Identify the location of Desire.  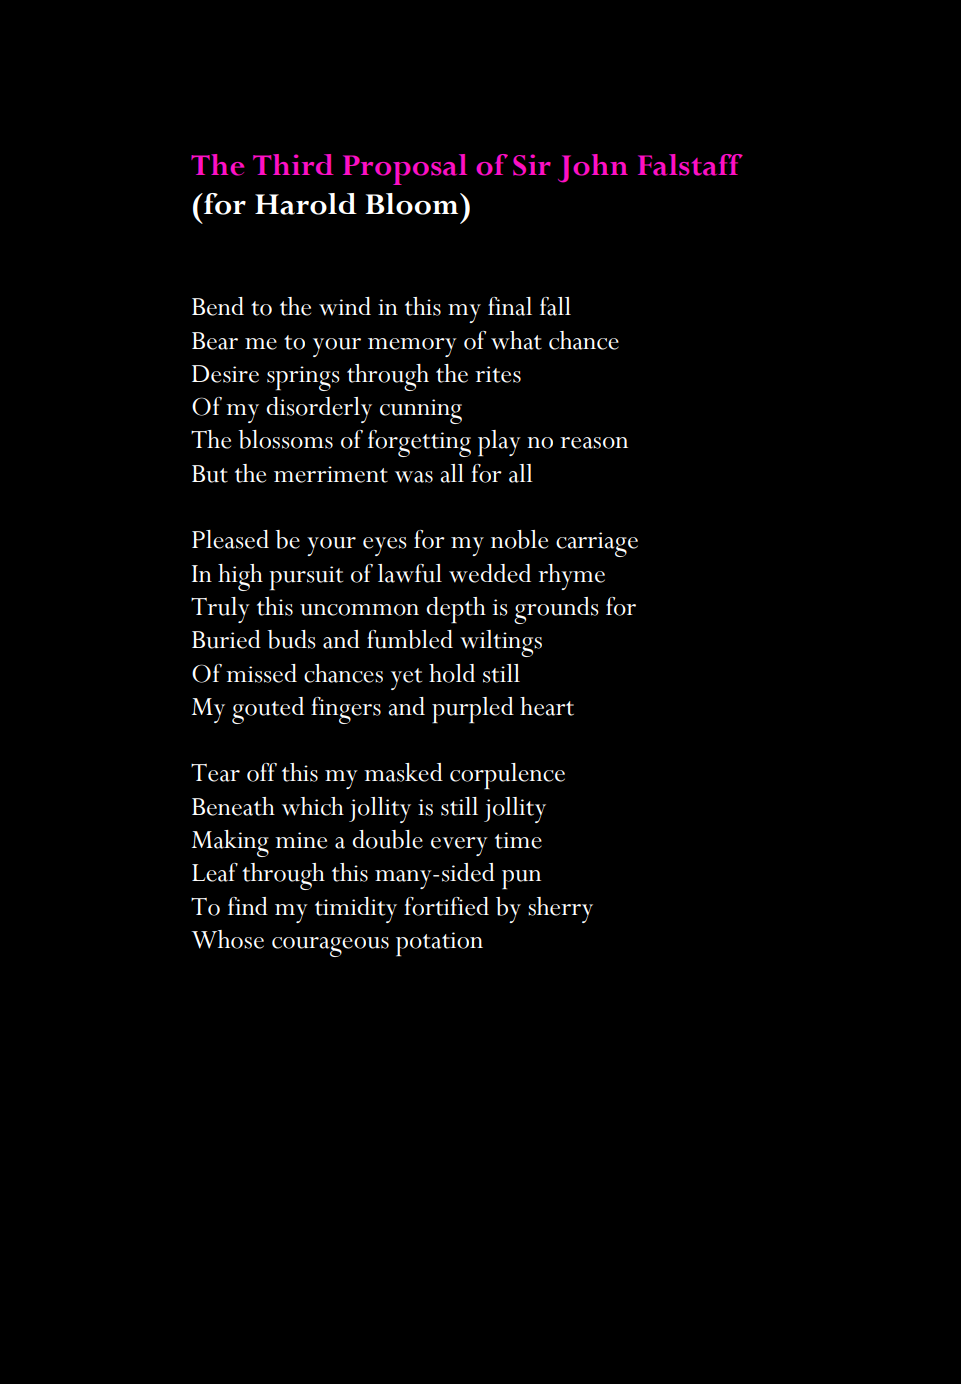
(225, 374).
